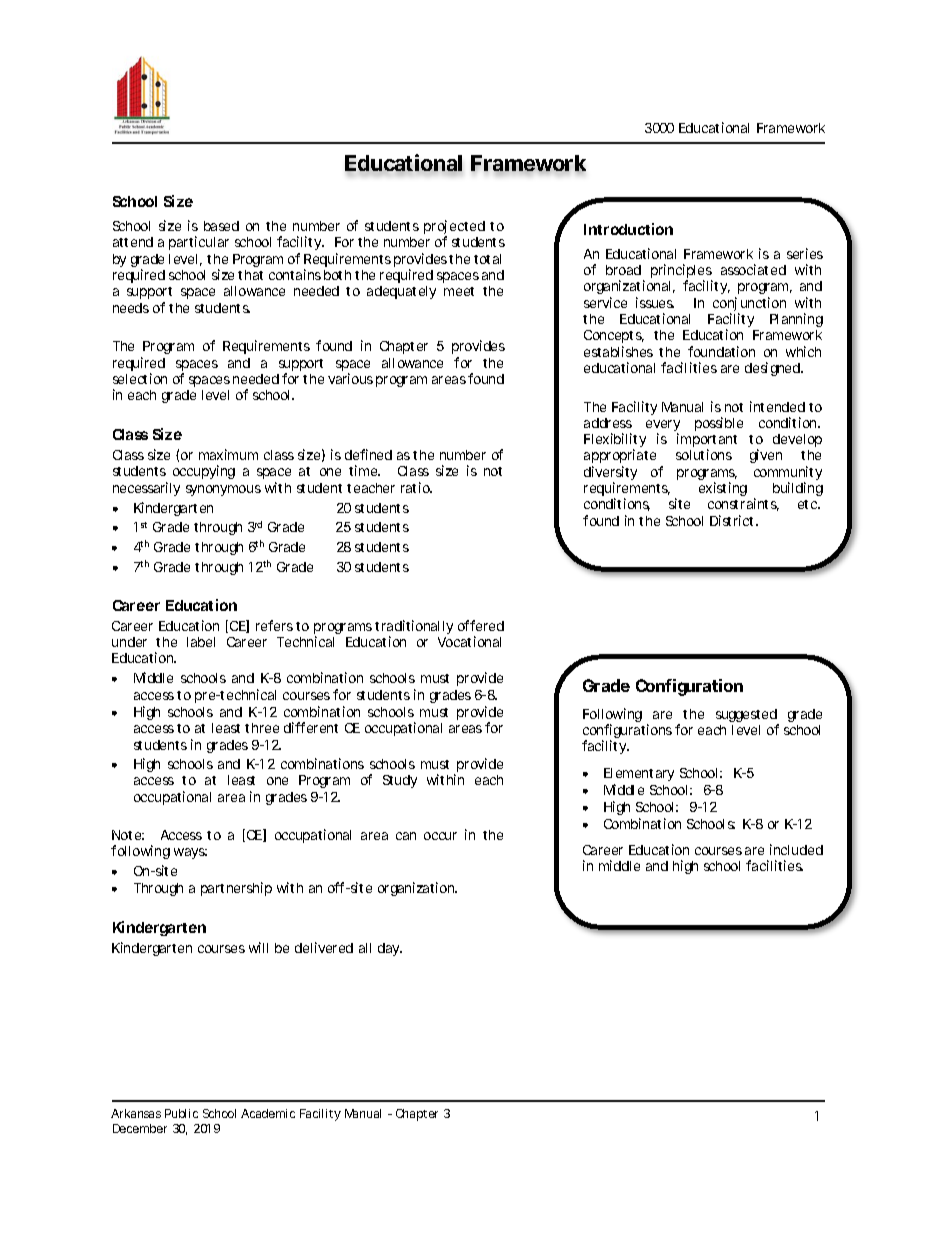 This screenshot has height=1233, width=952. I want to click on District, so click(734, 520).
